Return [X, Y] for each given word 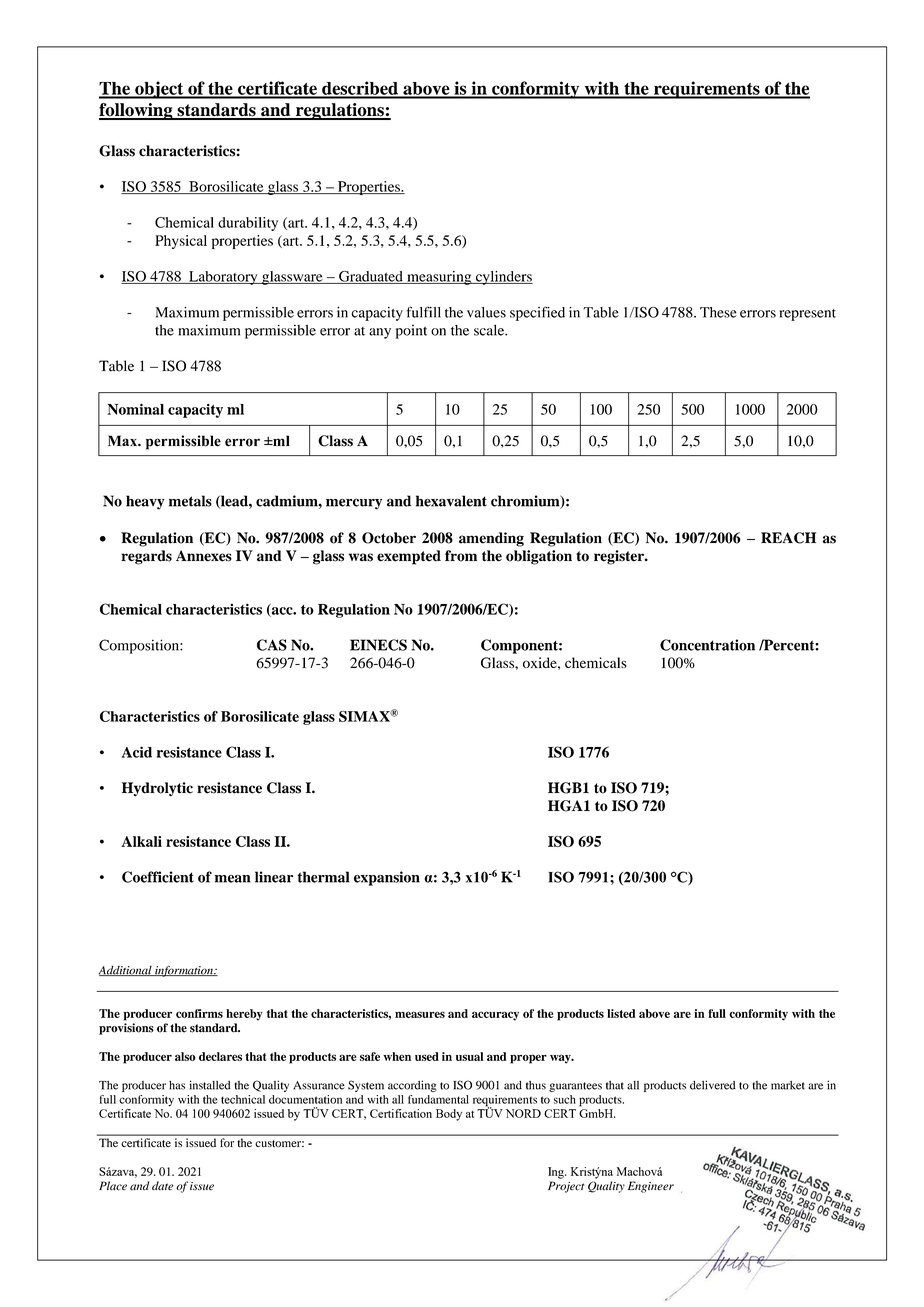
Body [449, 1115]
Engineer [651, 1187]
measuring [439, 278]
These [718, 312]
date [163, 1186]
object [159, 90]
